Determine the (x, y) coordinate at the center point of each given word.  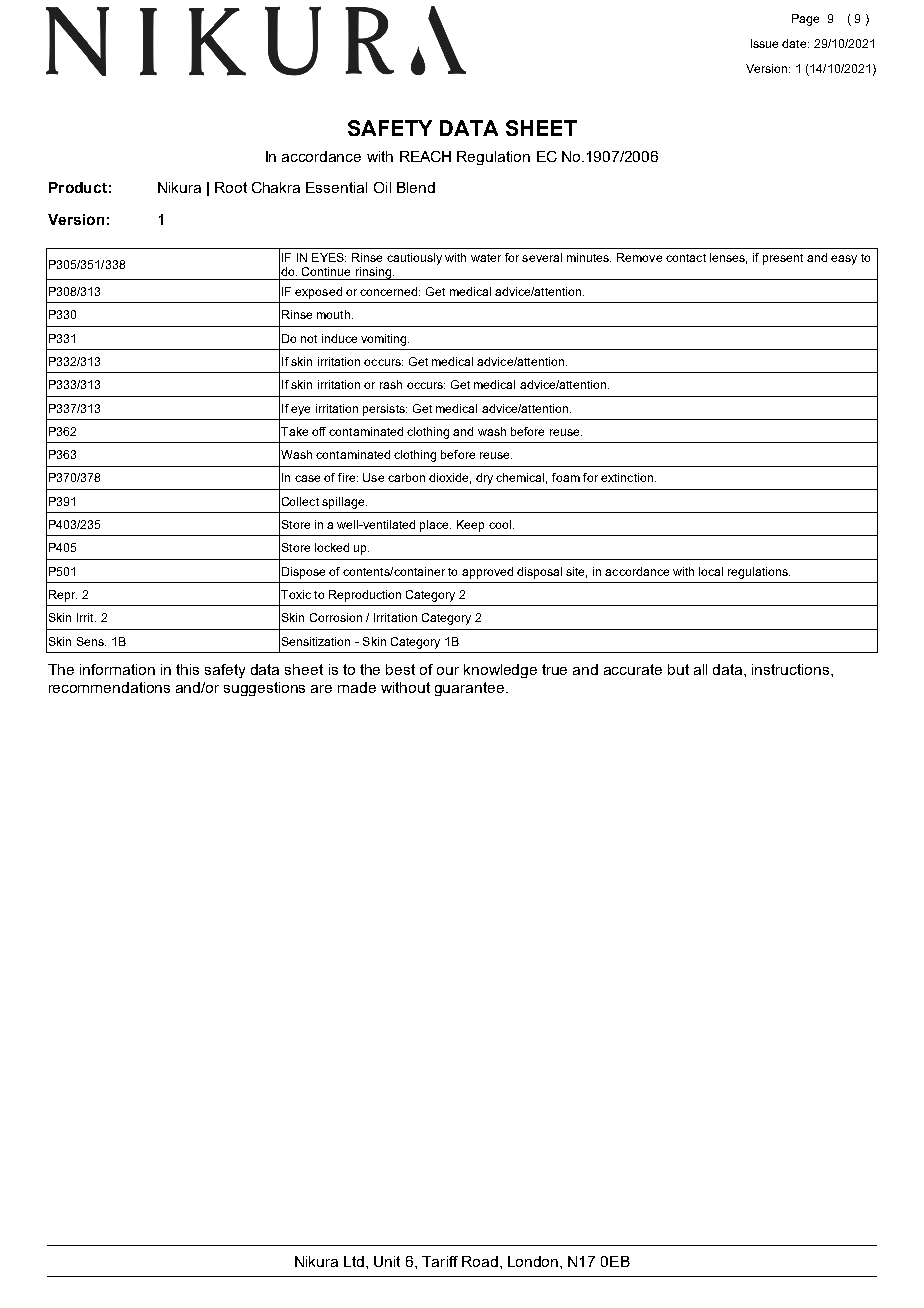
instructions (792, 669)
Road (480, 1261)
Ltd (354, 1261)
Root (231, 187)
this (187, 669)
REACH (425, 156)
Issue (764, 43)
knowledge (500, 671)
